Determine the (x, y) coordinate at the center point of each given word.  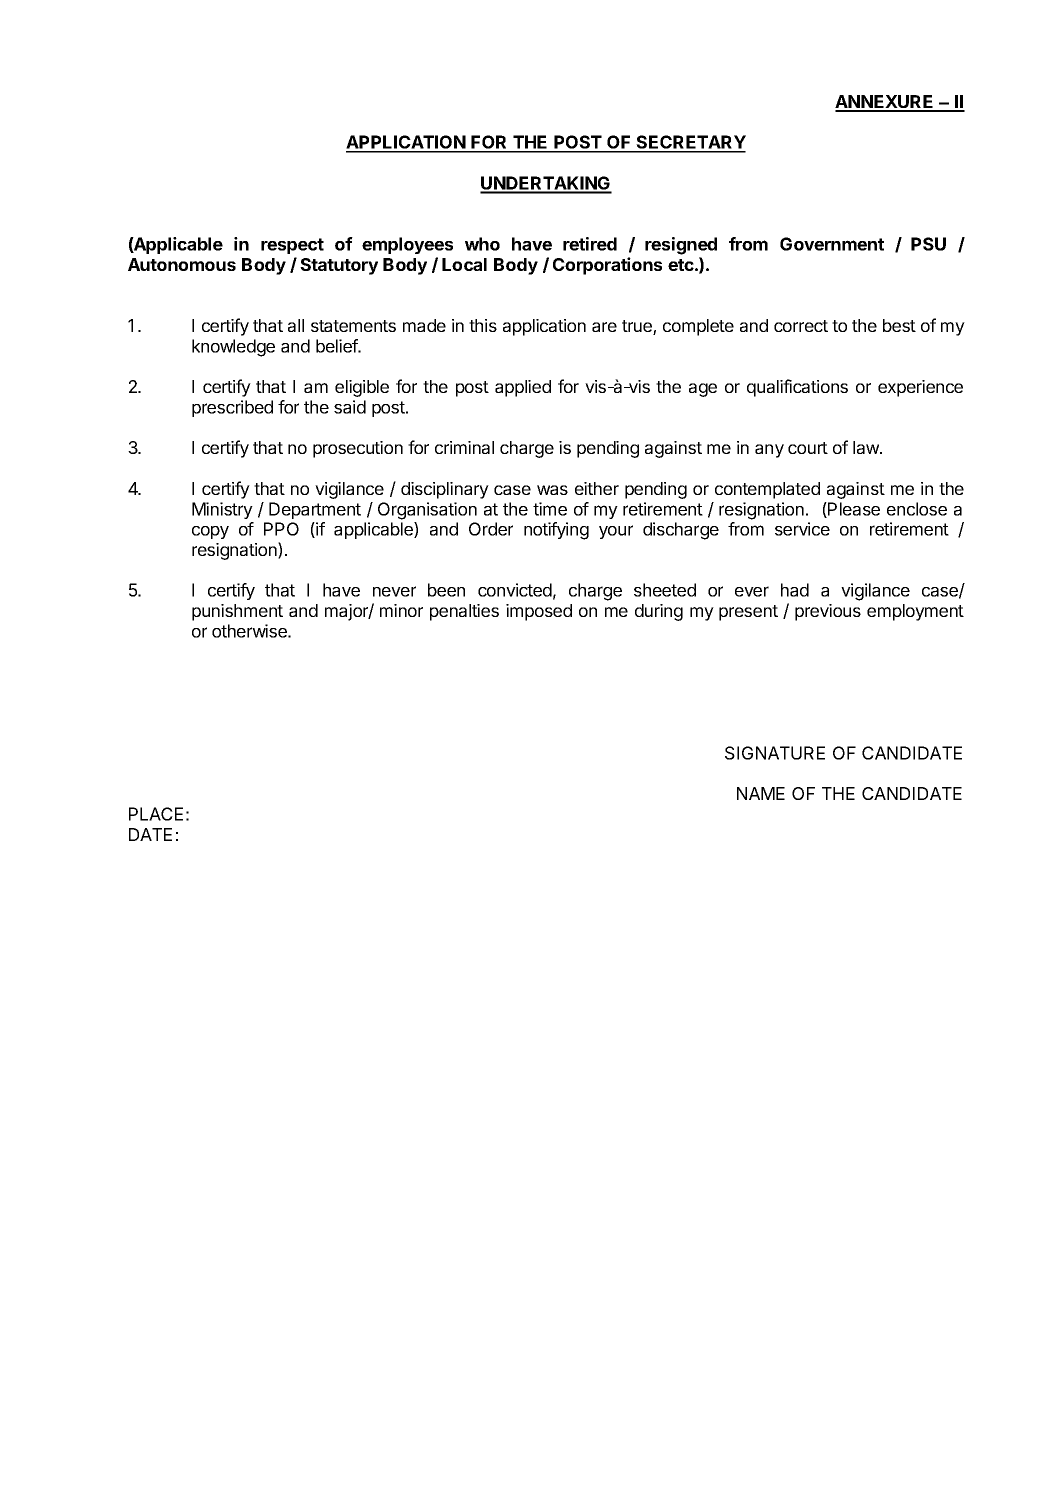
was (552, 490)
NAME (761, 793)
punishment (237, 612)
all (296, 325)
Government (832, 244)
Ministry (222, 510)
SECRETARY (690, 143)
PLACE (156, 814)
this (483, 325)
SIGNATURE (775, 753)
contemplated (767, 490)
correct (801, 326)
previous (828, 612)
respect (292, 246)
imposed (539, 612)
